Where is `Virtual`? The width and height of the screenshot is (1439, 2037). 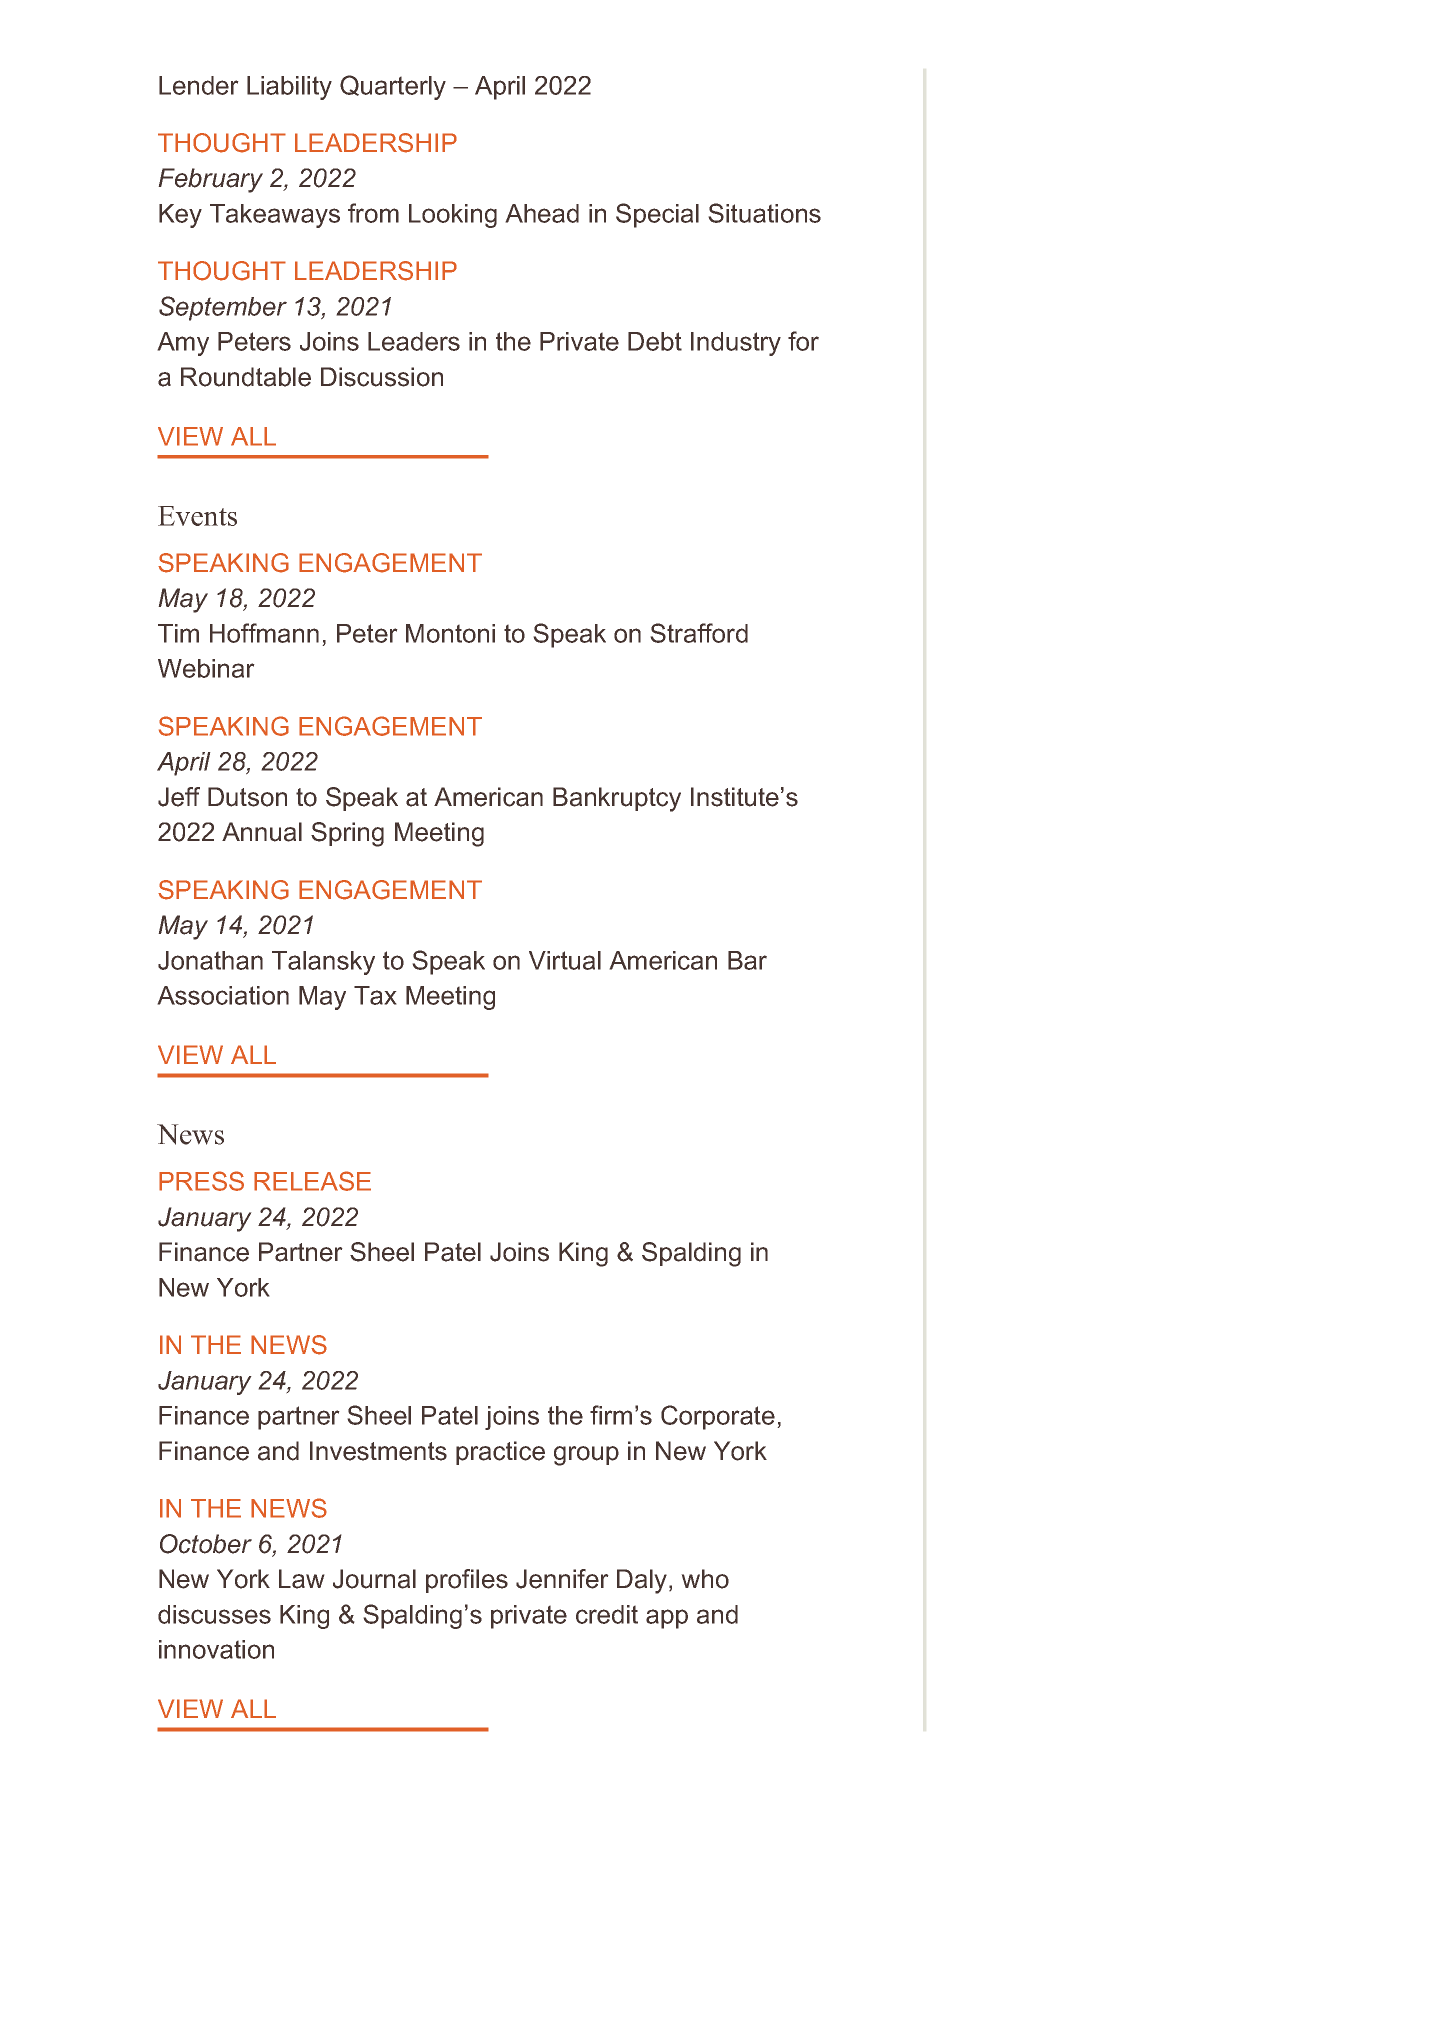
Virtual is located at coordinates (565, 960).
